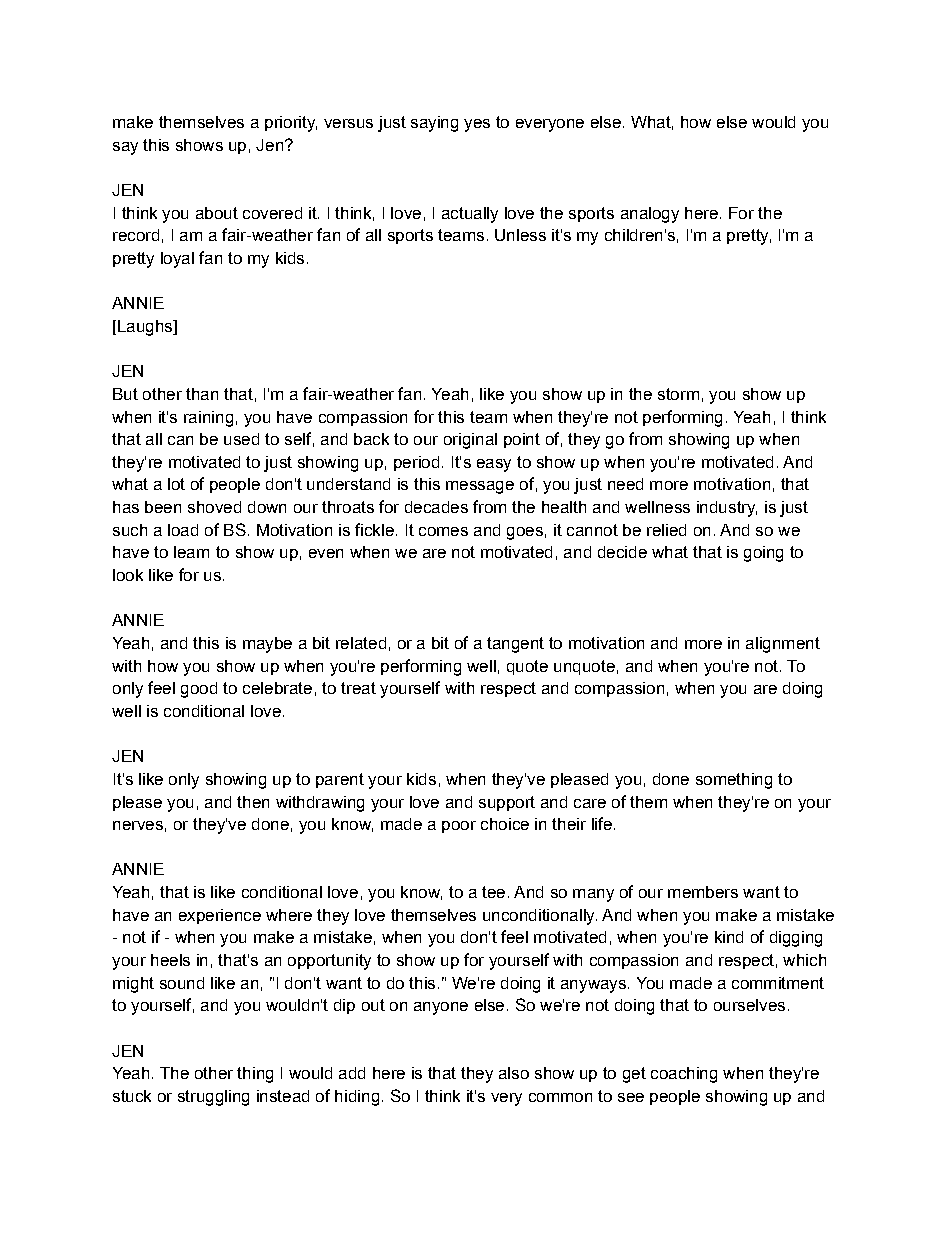 Image resolution: width=952 pixels, height=1233 pixels. I want to click on than, so click(202, 394).
